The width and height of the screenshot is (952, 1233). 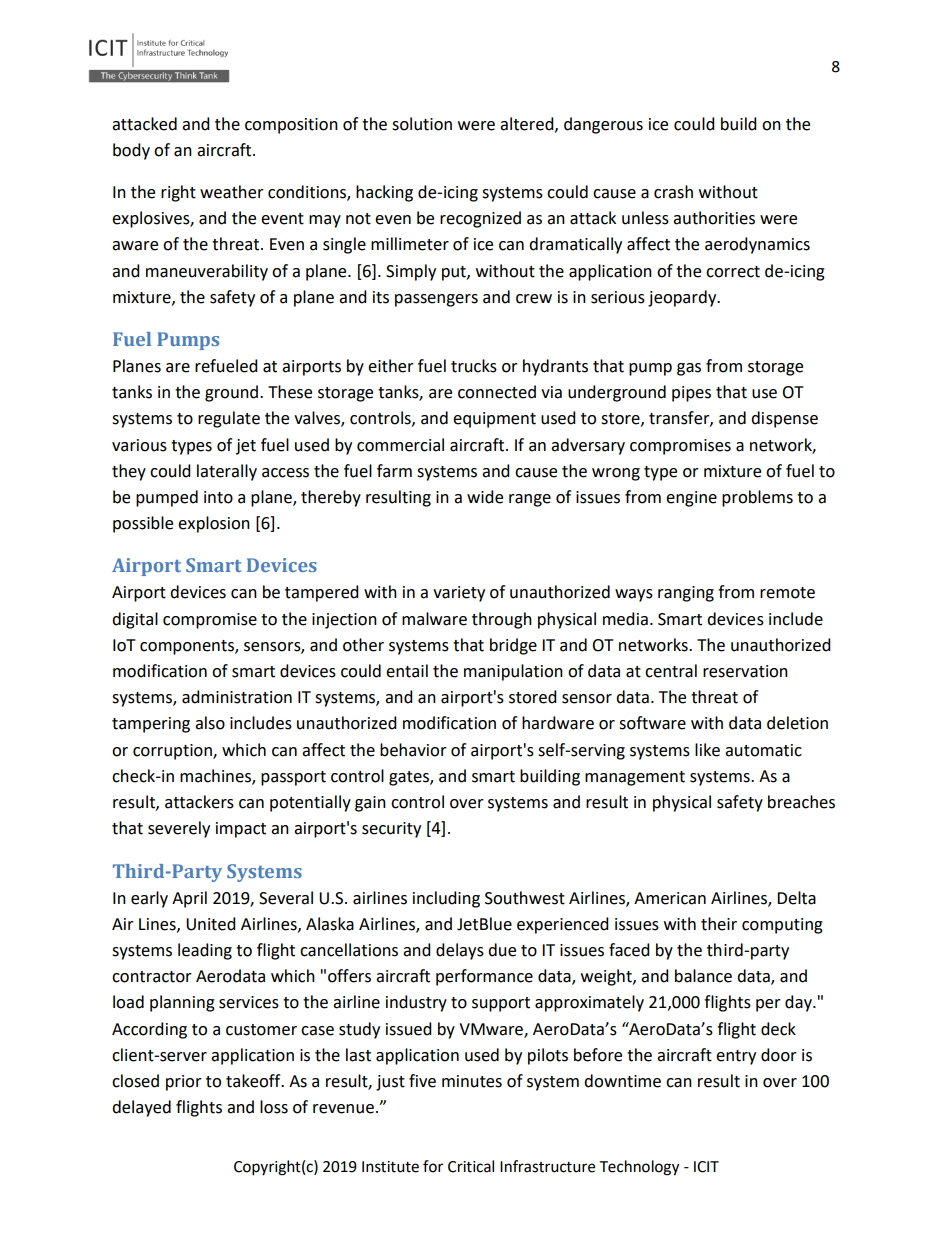 I want to click on crash, so click(x=673, y=192).
